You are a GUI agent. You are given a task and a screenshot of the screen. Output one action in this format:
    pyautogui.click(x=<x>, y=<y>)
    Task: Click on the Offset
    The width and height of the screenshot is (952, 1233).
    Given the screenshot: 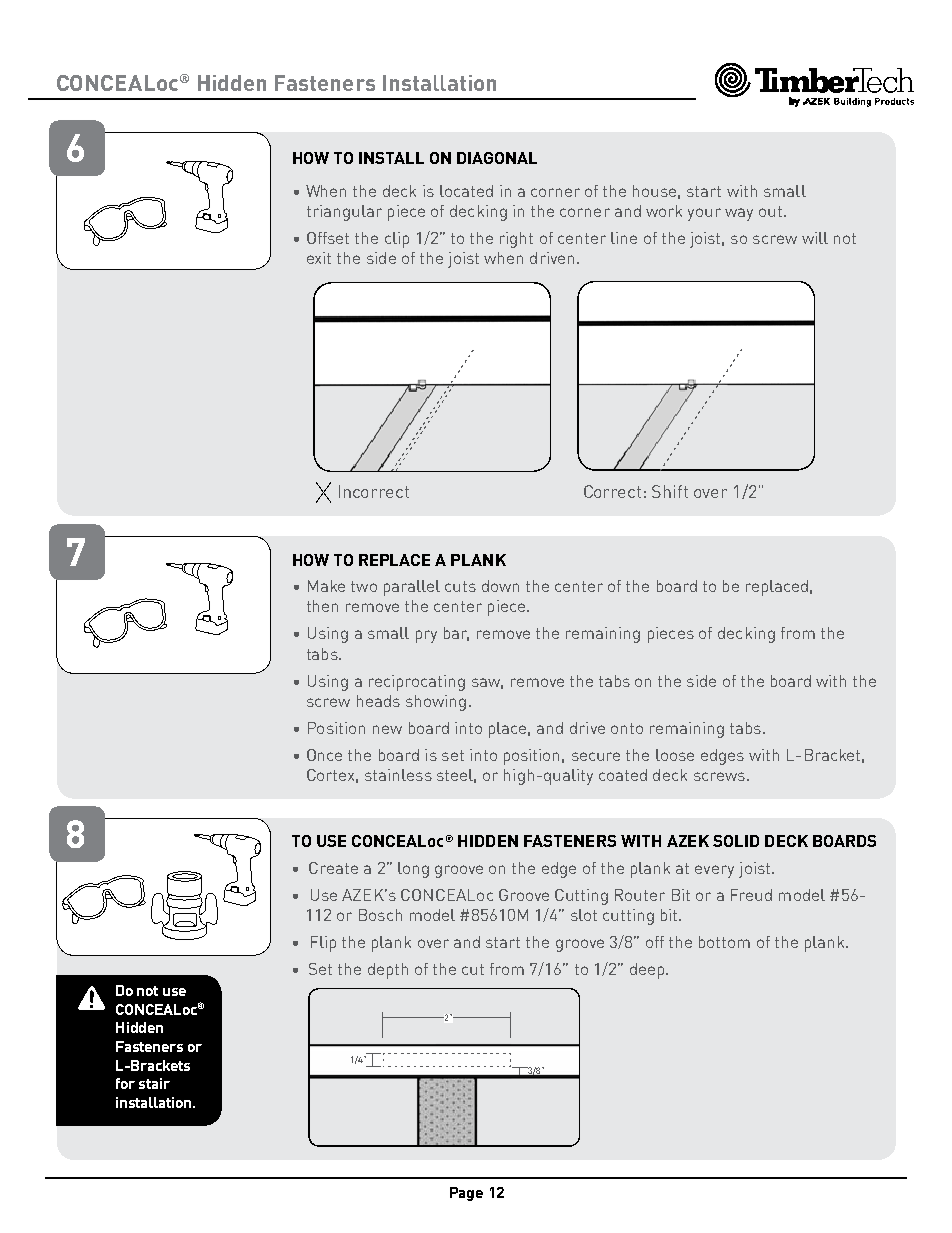 What is the action you would take?
    pyautogui.click(x=328, y=238)
